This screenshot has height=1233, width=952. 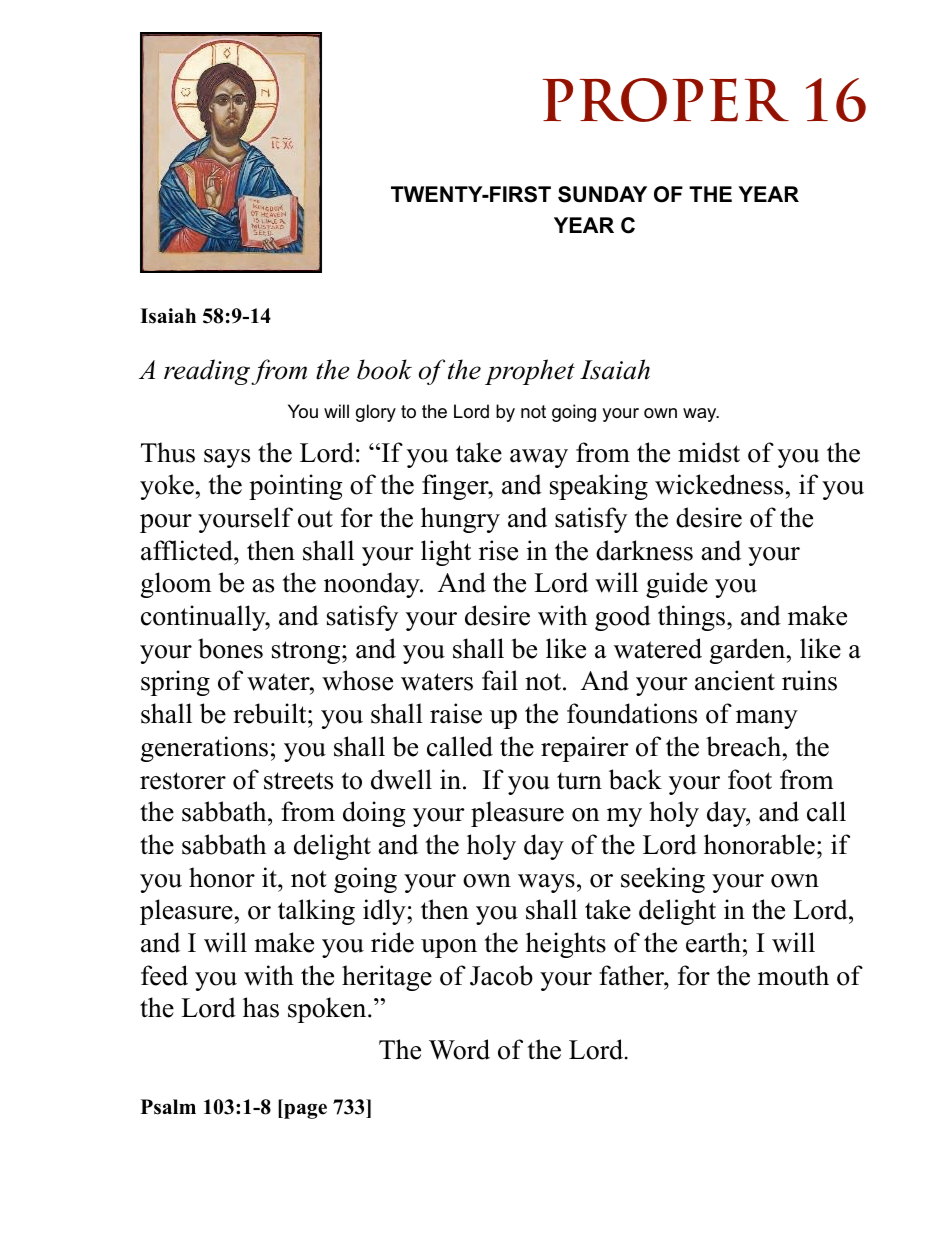 What do you see at coordinates (459, 1049) in the screenshot?
I see `Word` at bounding box center [459, 1049].
